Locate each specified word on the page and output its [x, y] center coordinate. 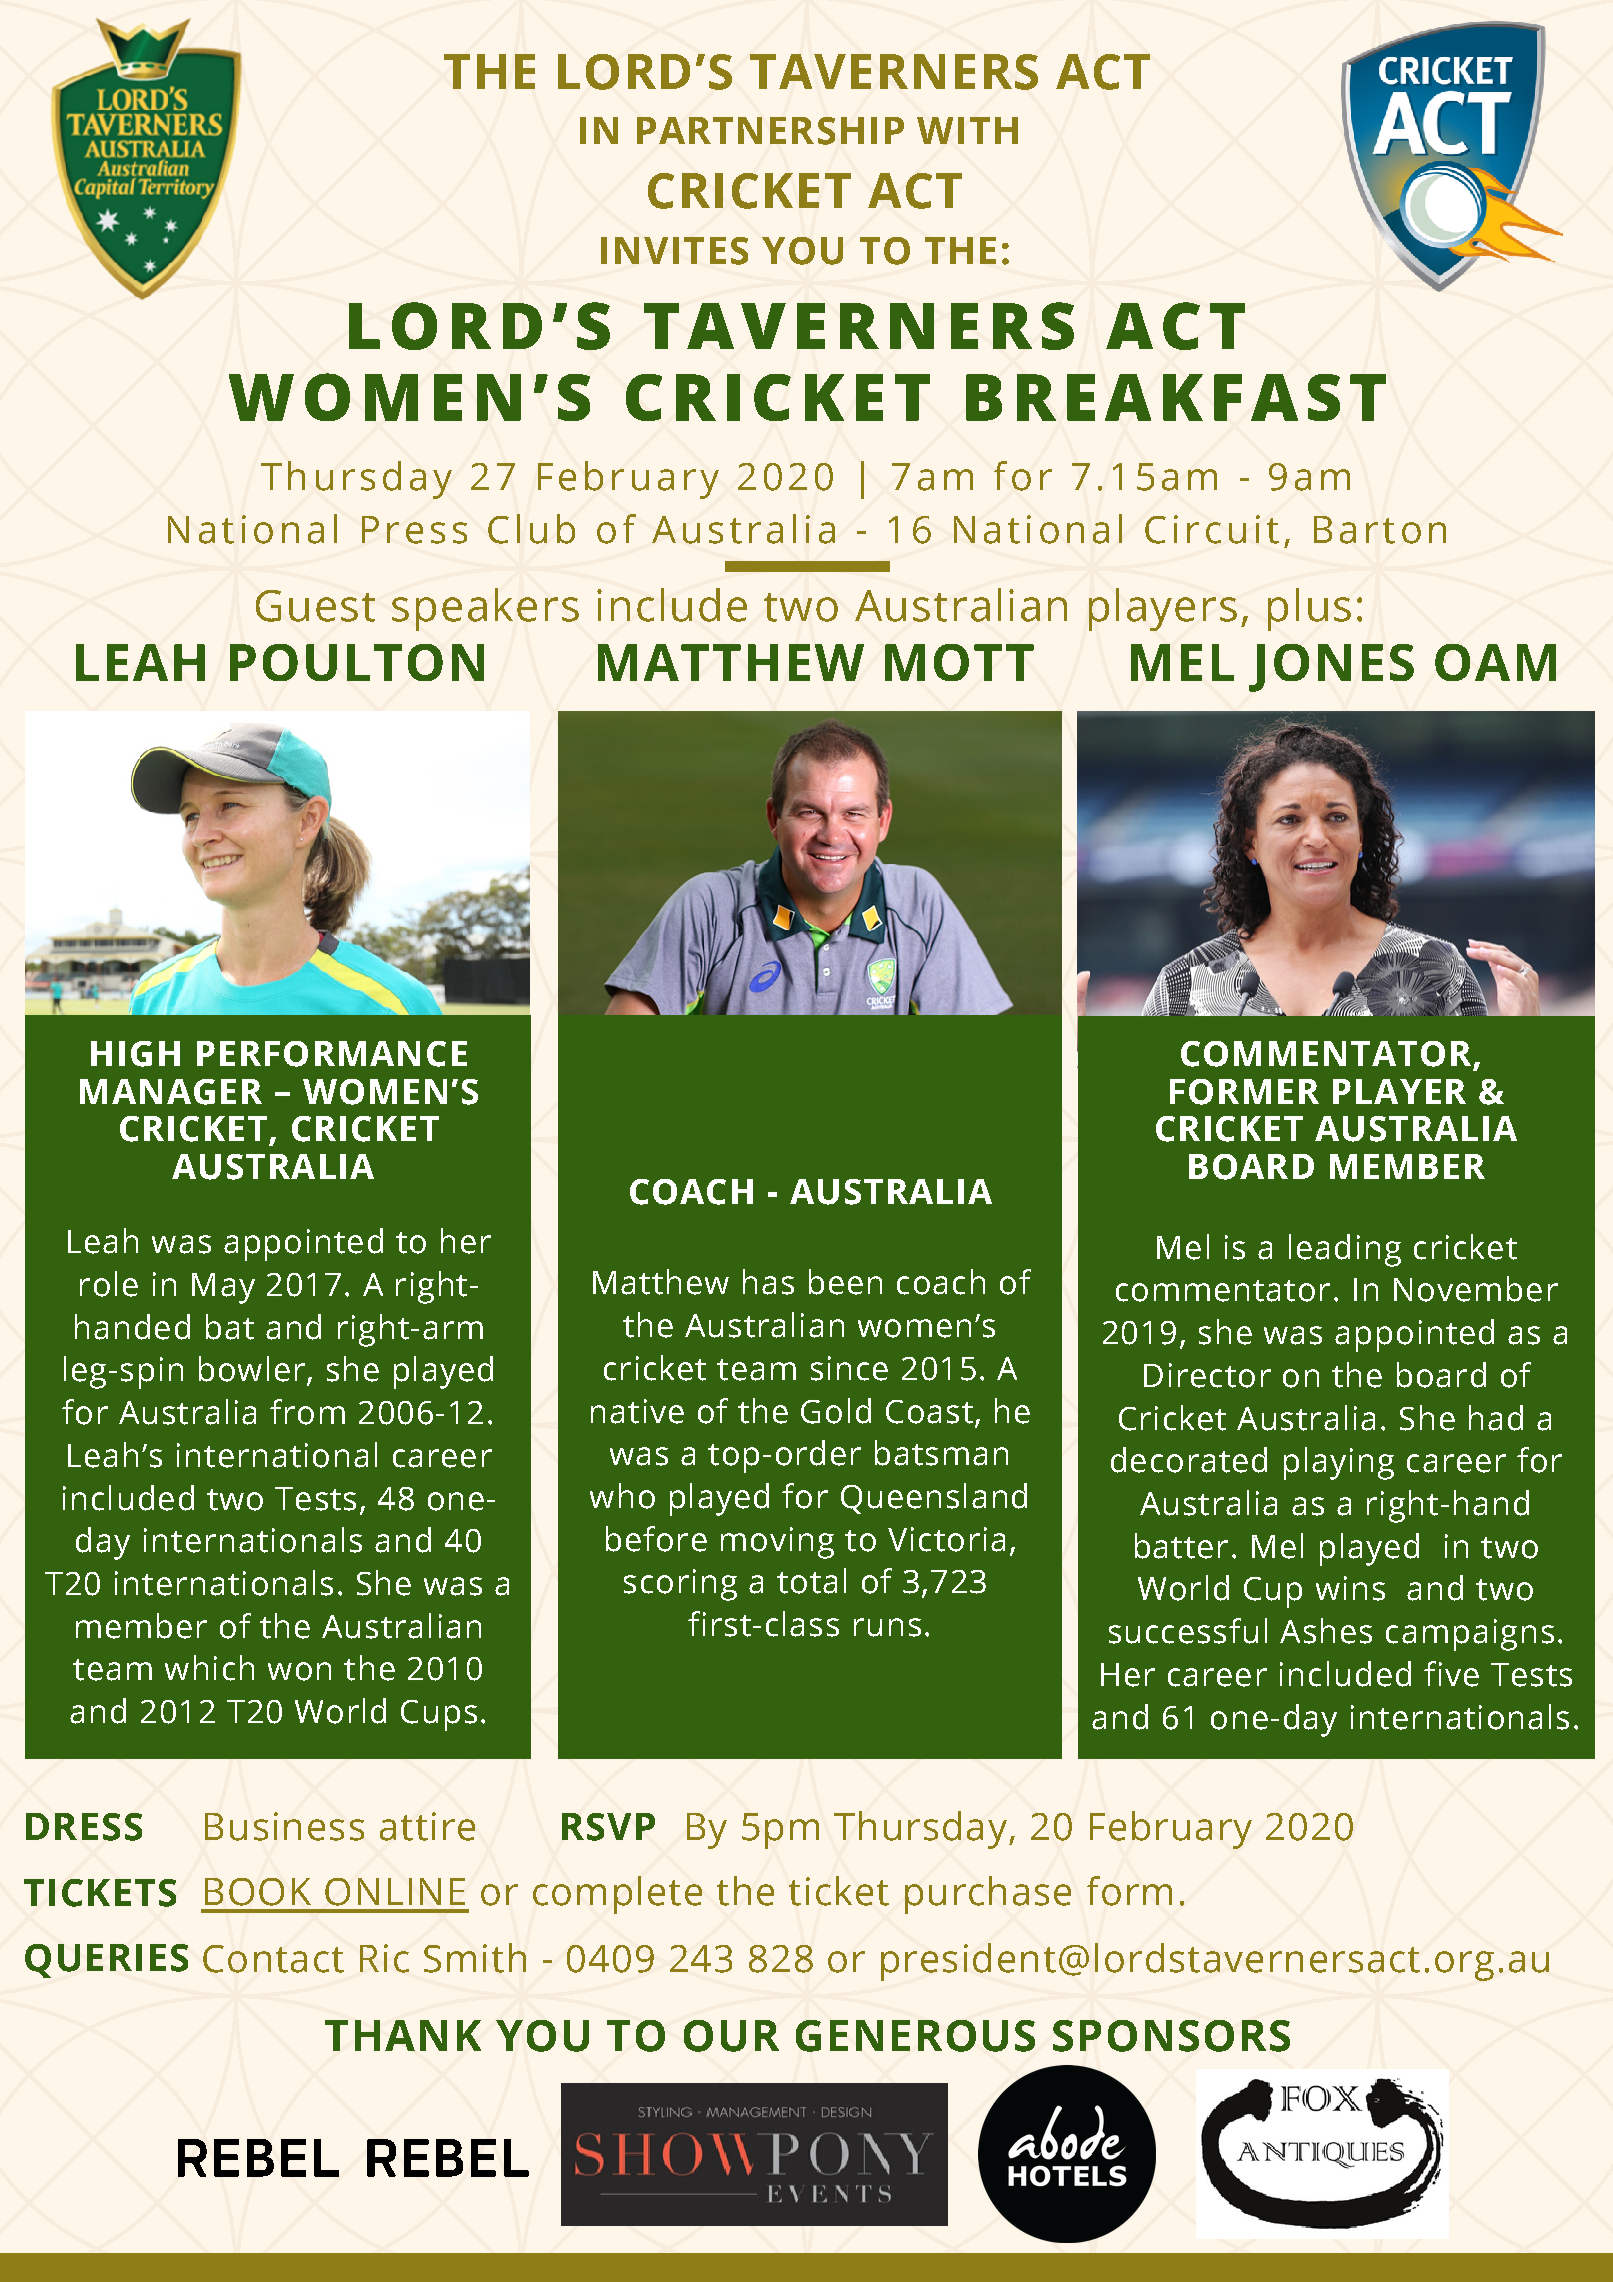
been [845, 1282]
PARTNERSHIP [770, 131]
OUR [731, 2036]
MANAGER [171, 1092]
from [307, 1412]
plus [1309, 609]
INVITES [674, 251]
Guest [315, 606]
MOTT [959, 662]
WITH [967, 130]
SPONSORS [1171, 2036]
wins [1350, 1588]
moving [777, 1543]
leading [1345, 1250]
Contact [273, 1959]
